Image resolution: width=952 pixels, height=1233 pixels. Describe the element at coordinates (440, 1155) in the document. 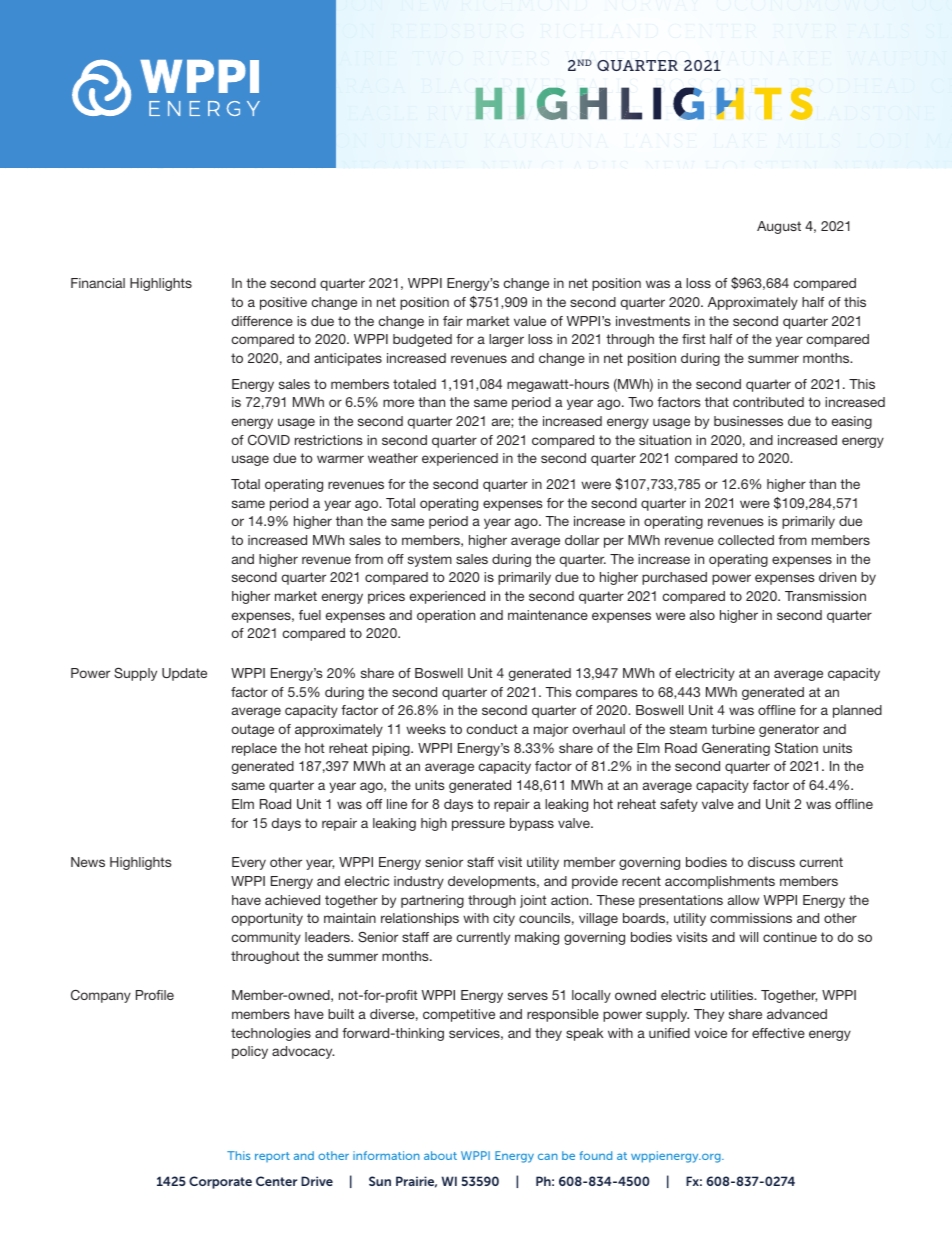

I see `about` at that location.
